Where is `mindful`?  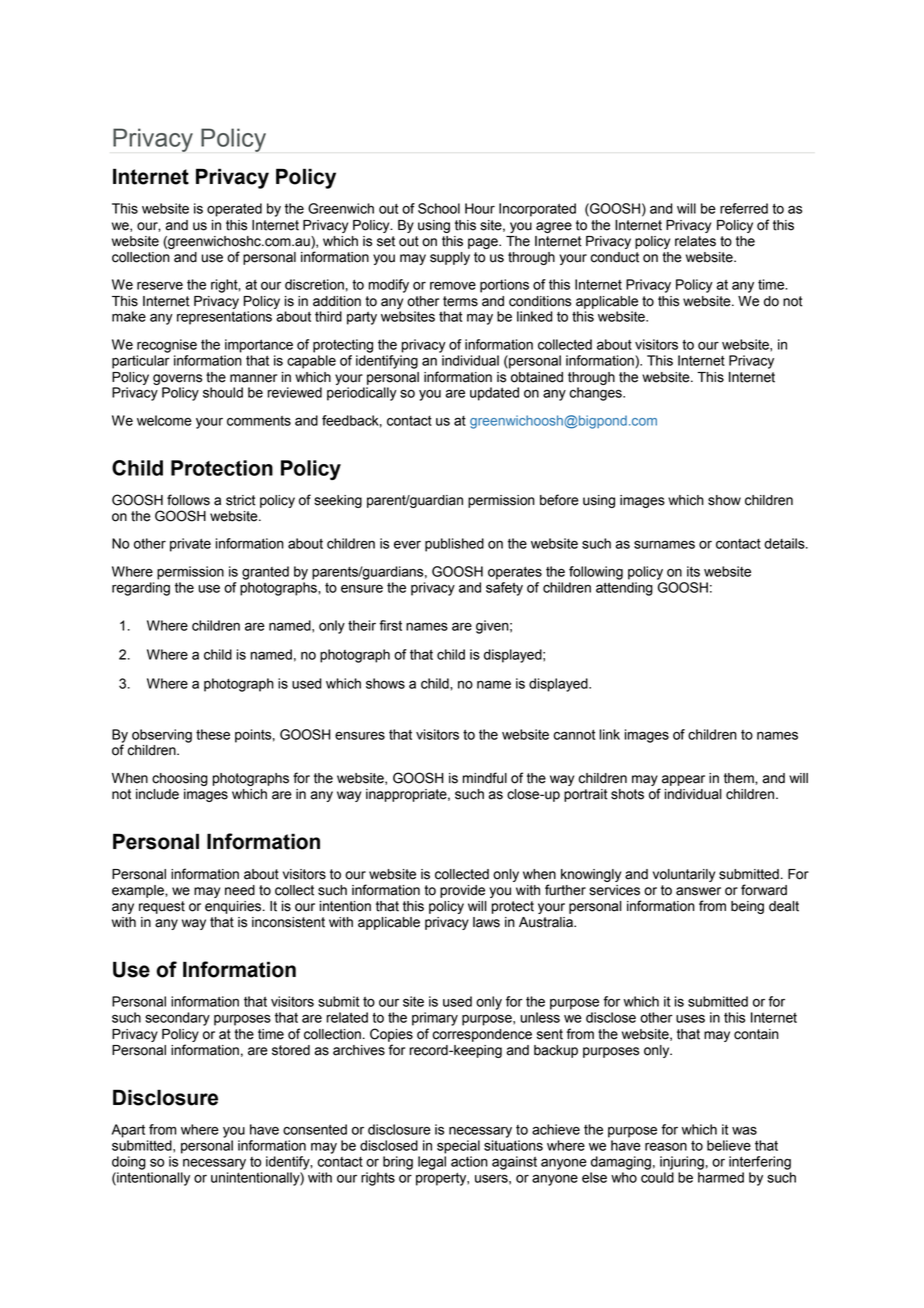 mindful is located at coordinates (485, 778).
